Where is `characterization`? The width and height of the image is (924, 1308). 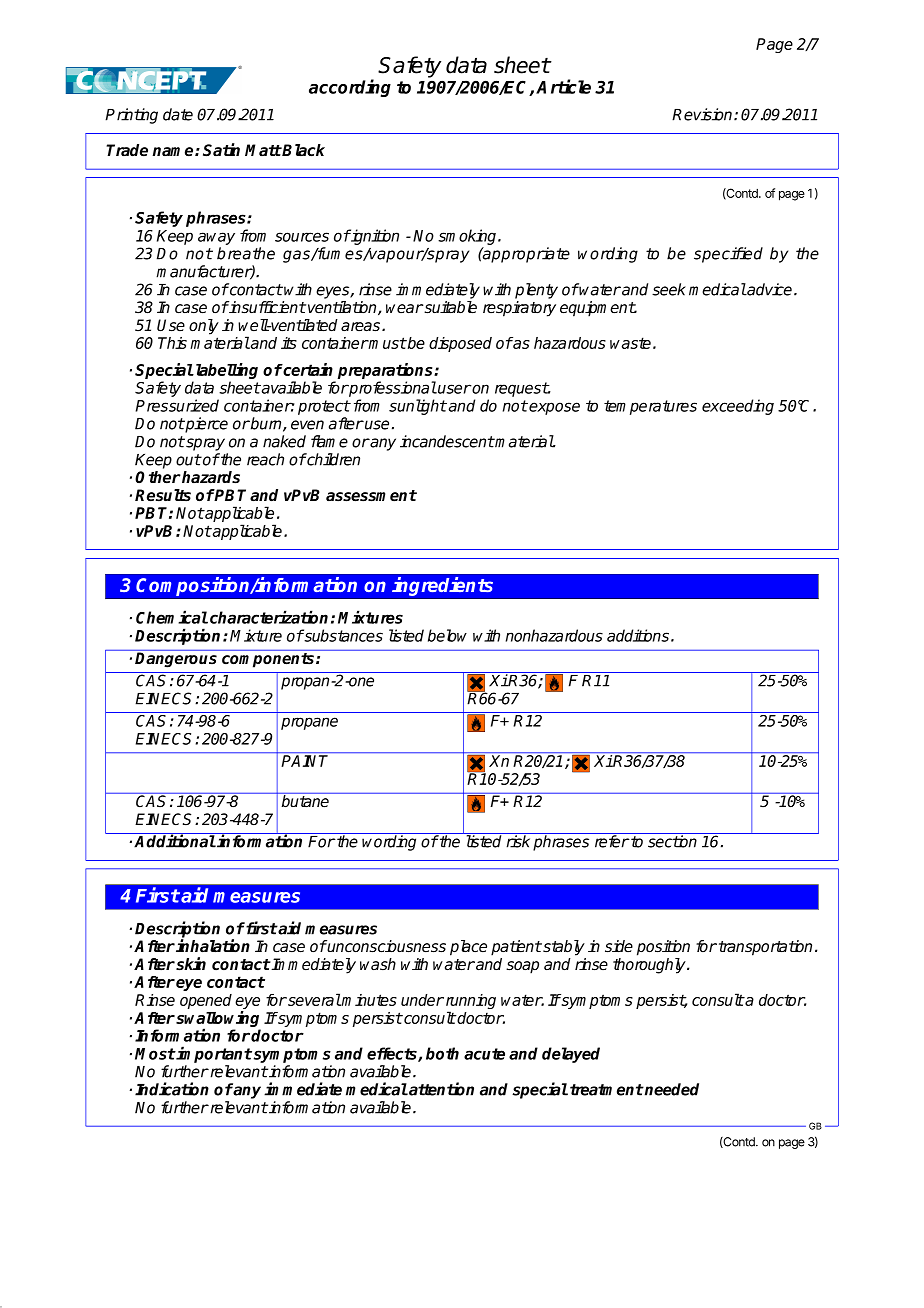
characterization is located at coordinates (269, 617).
